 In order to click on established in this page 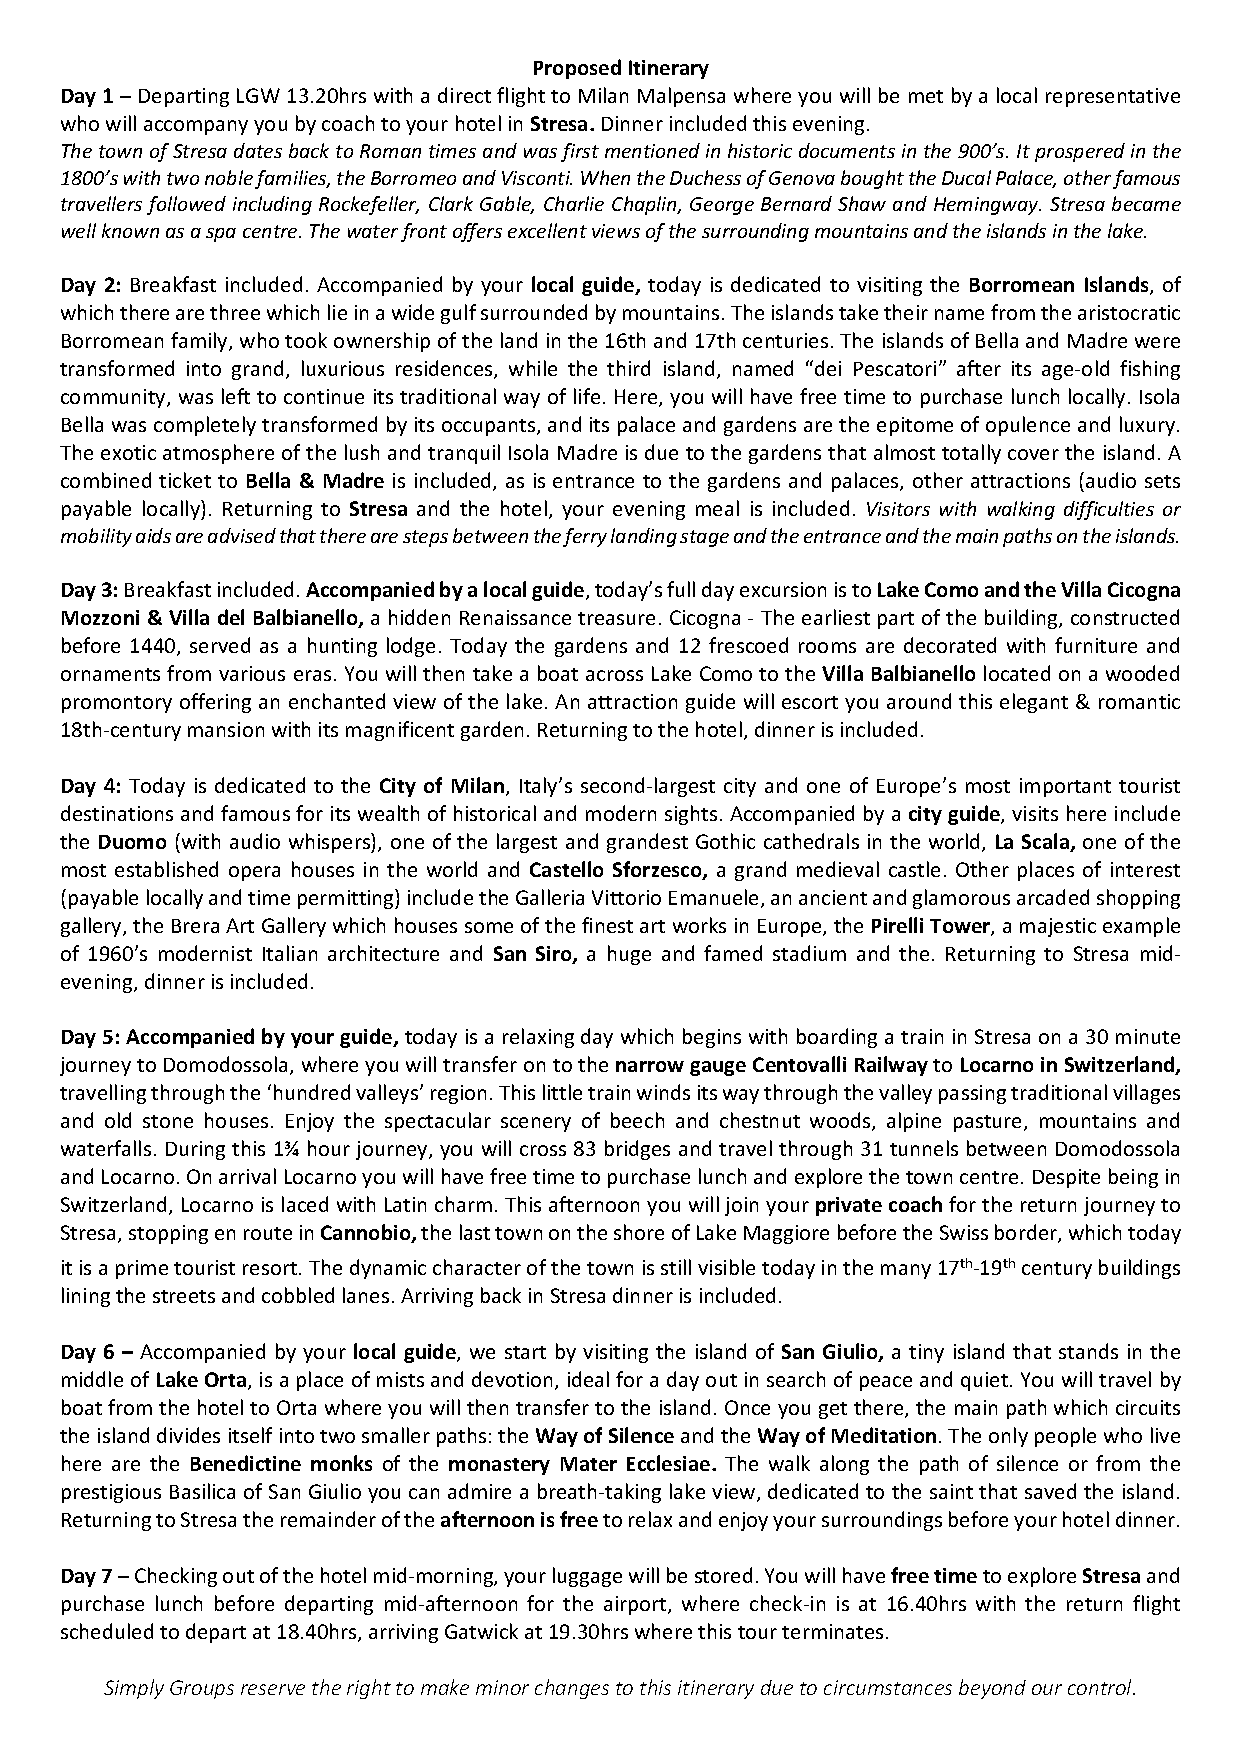, I will do `click(166, 869)`.
